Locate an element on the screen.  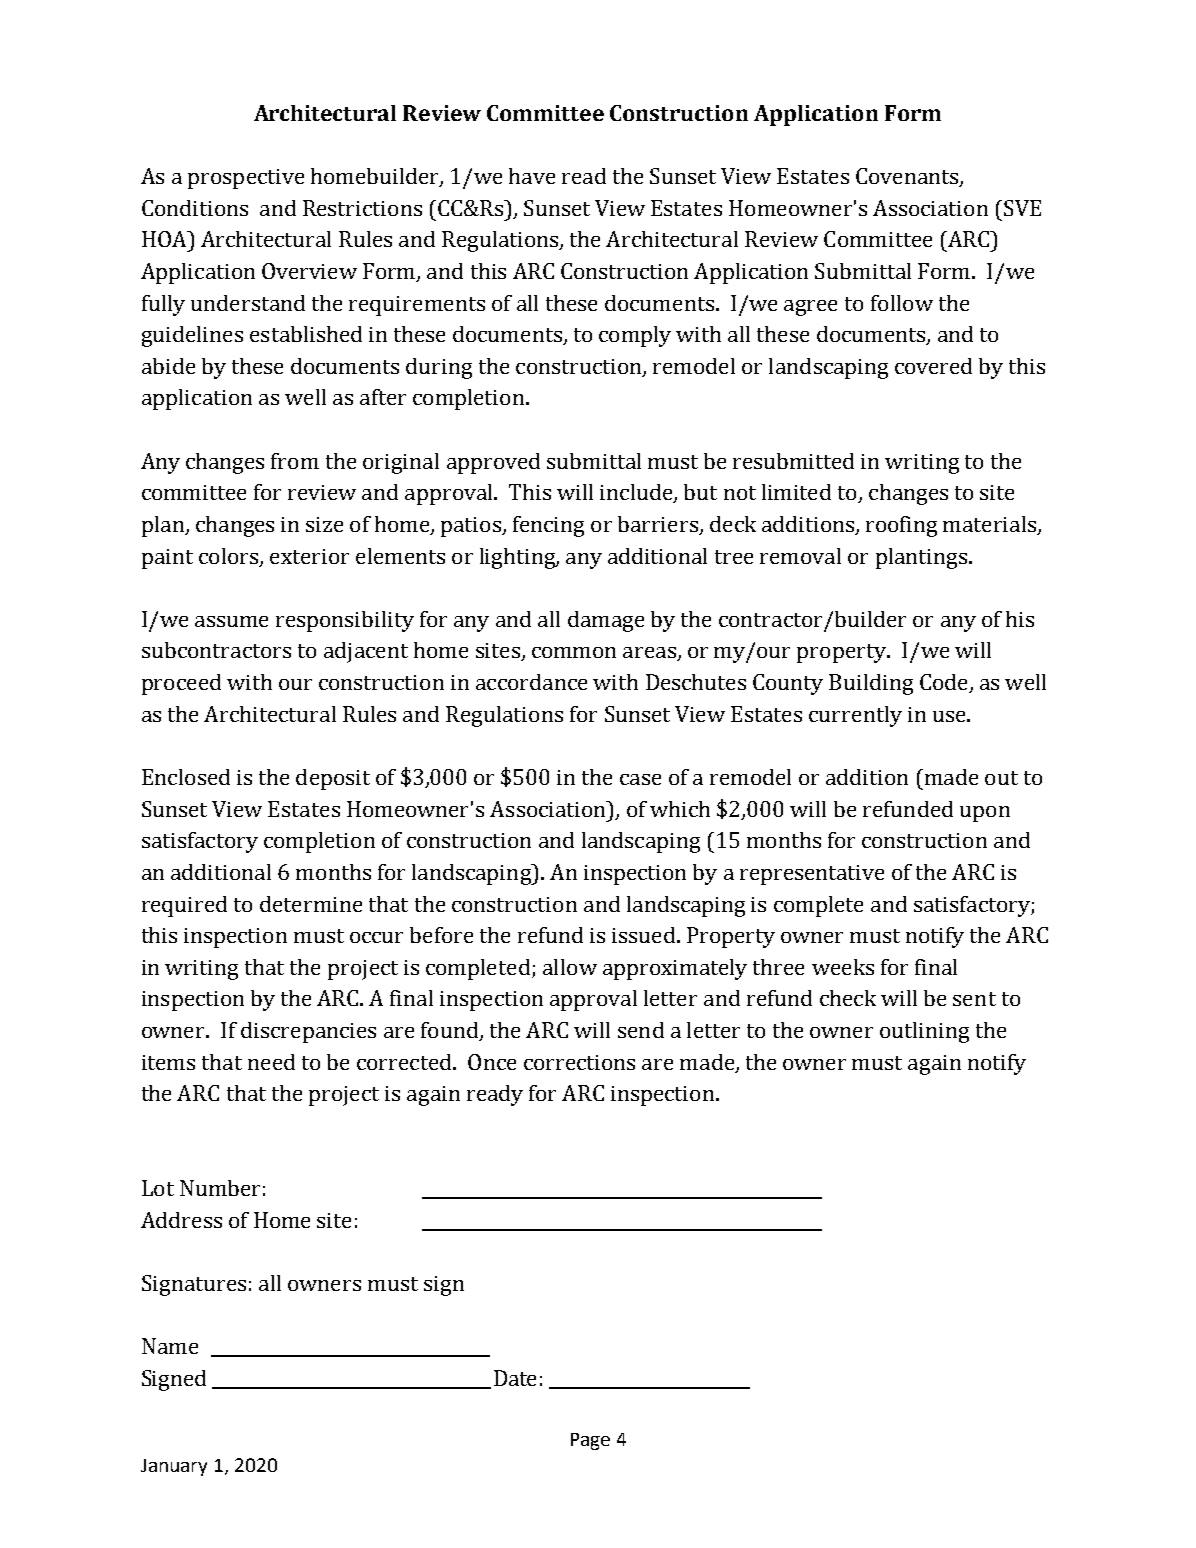
colors is located at coordinates (230, 557).
